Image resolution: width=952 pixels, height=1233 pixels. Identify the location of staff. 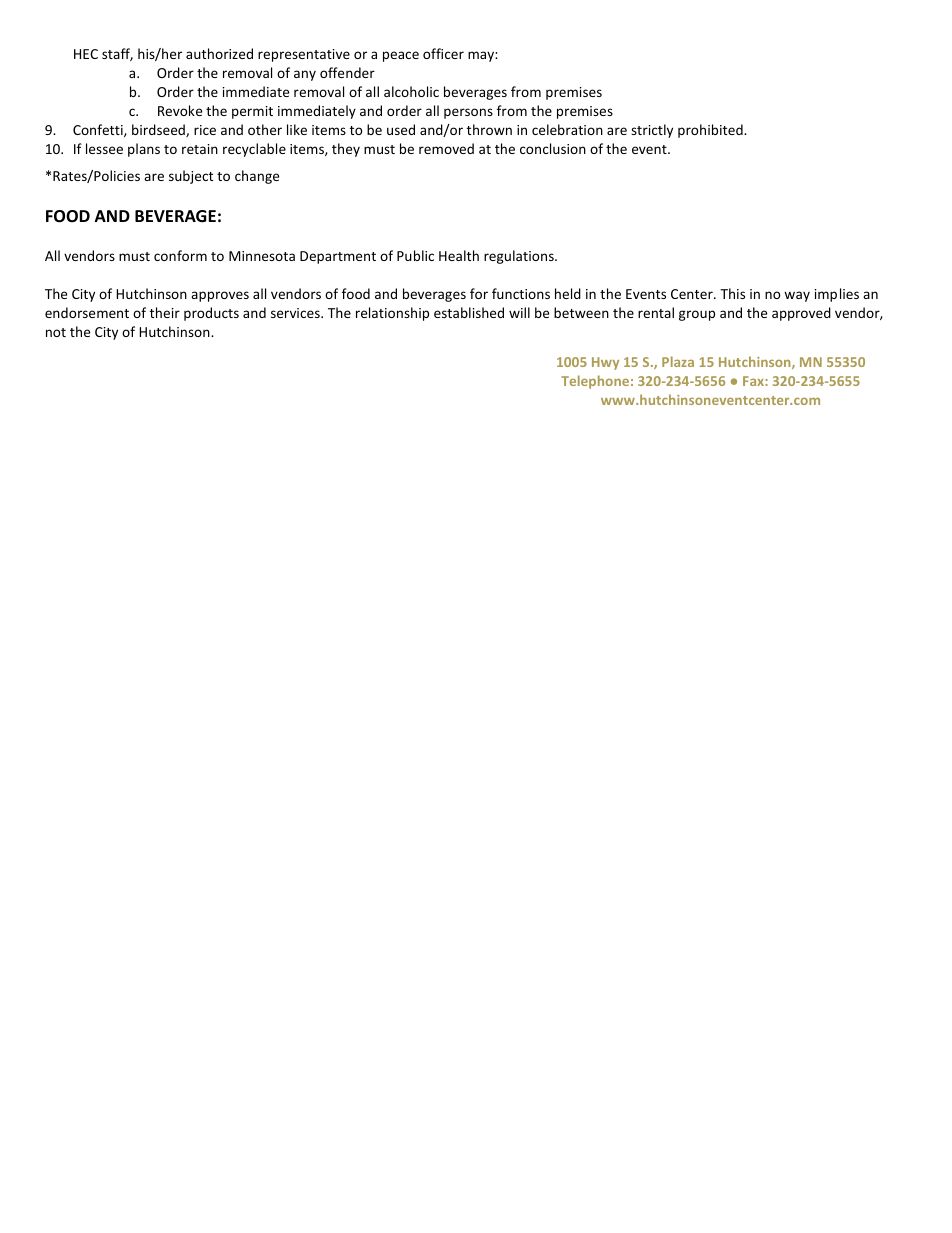
(117, 54).
